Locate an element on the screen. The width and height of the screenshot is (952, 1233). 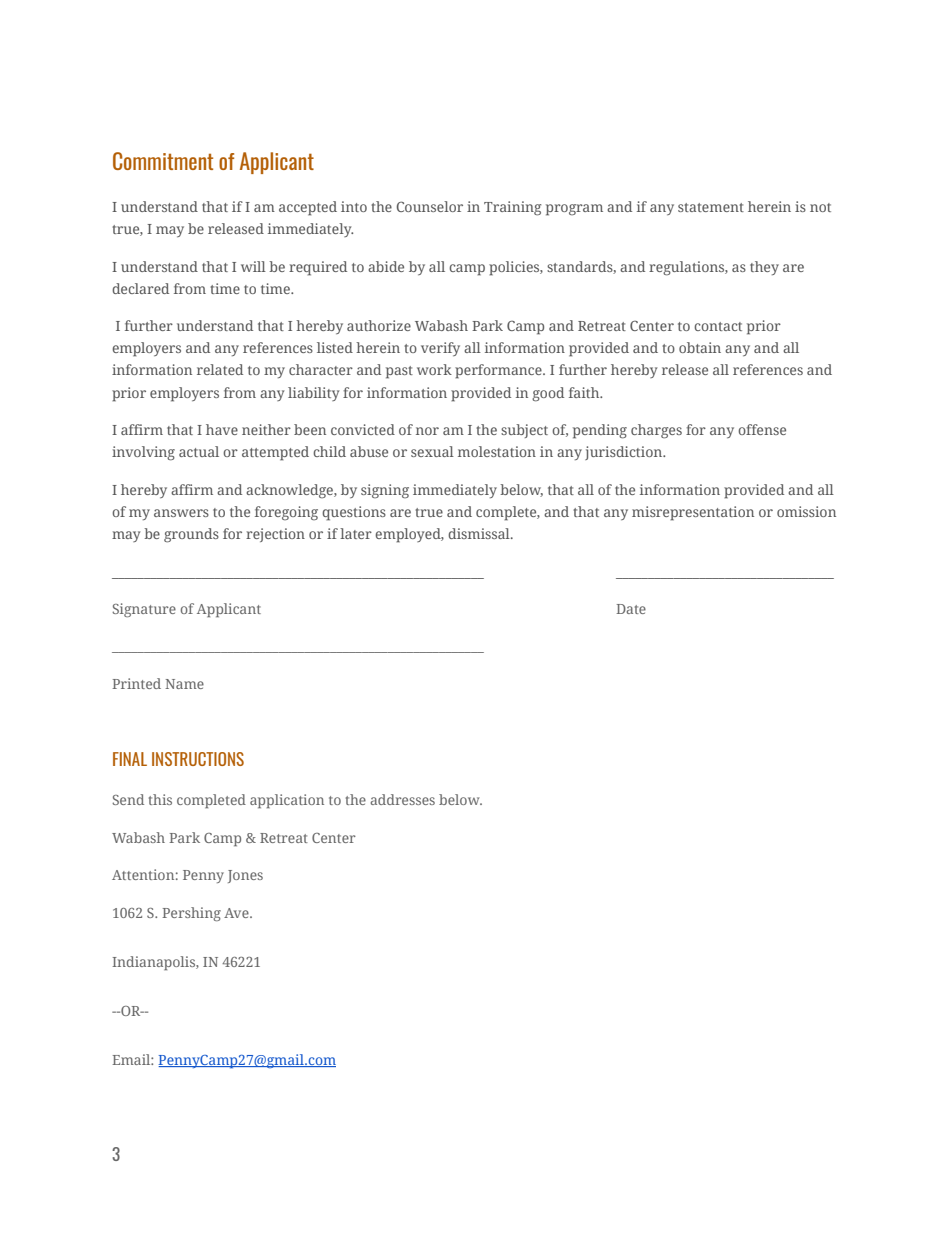
Jones is located at coordinates (245, 876).
